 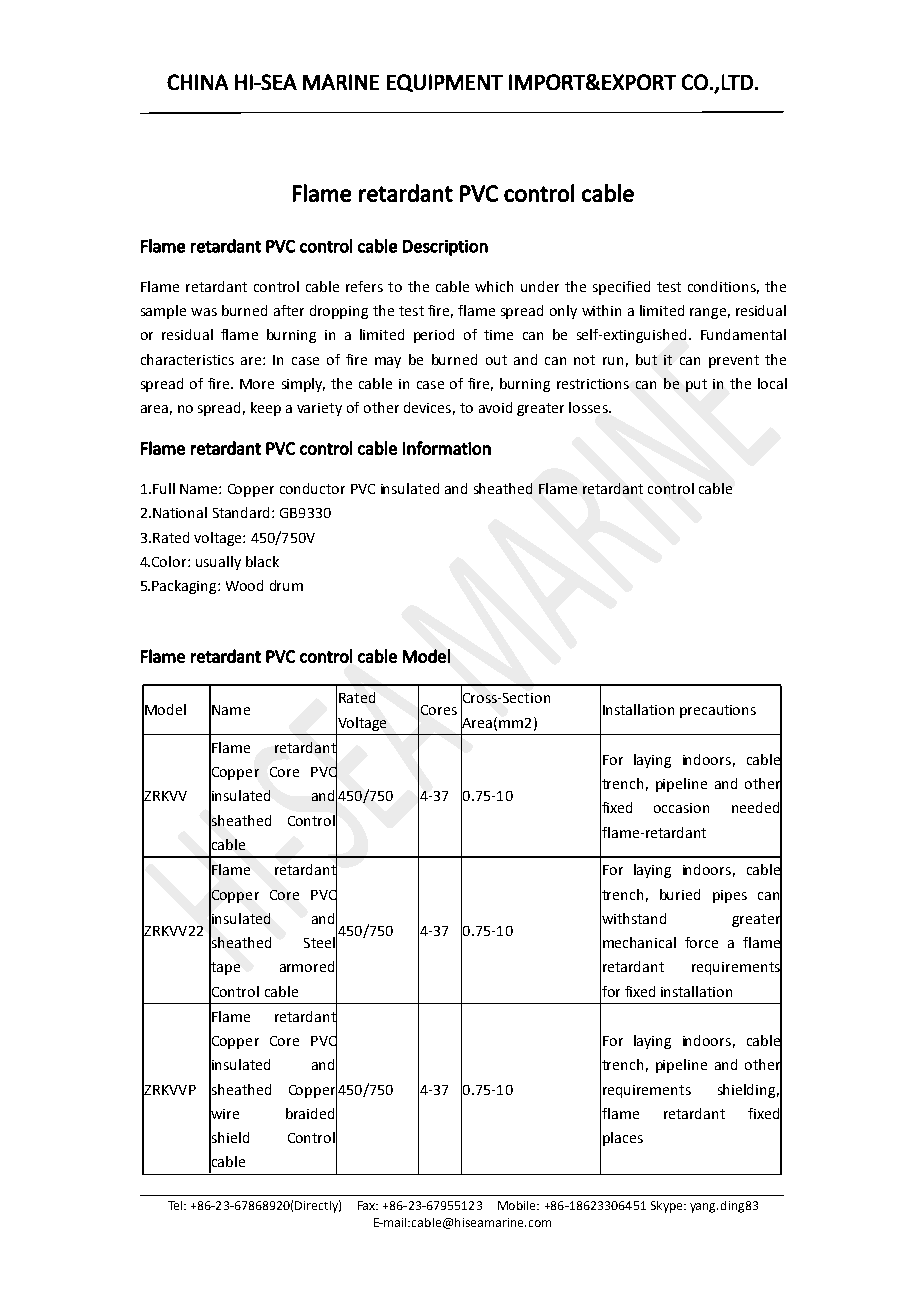 I want to click on specified, so click(x=621, y=288).
